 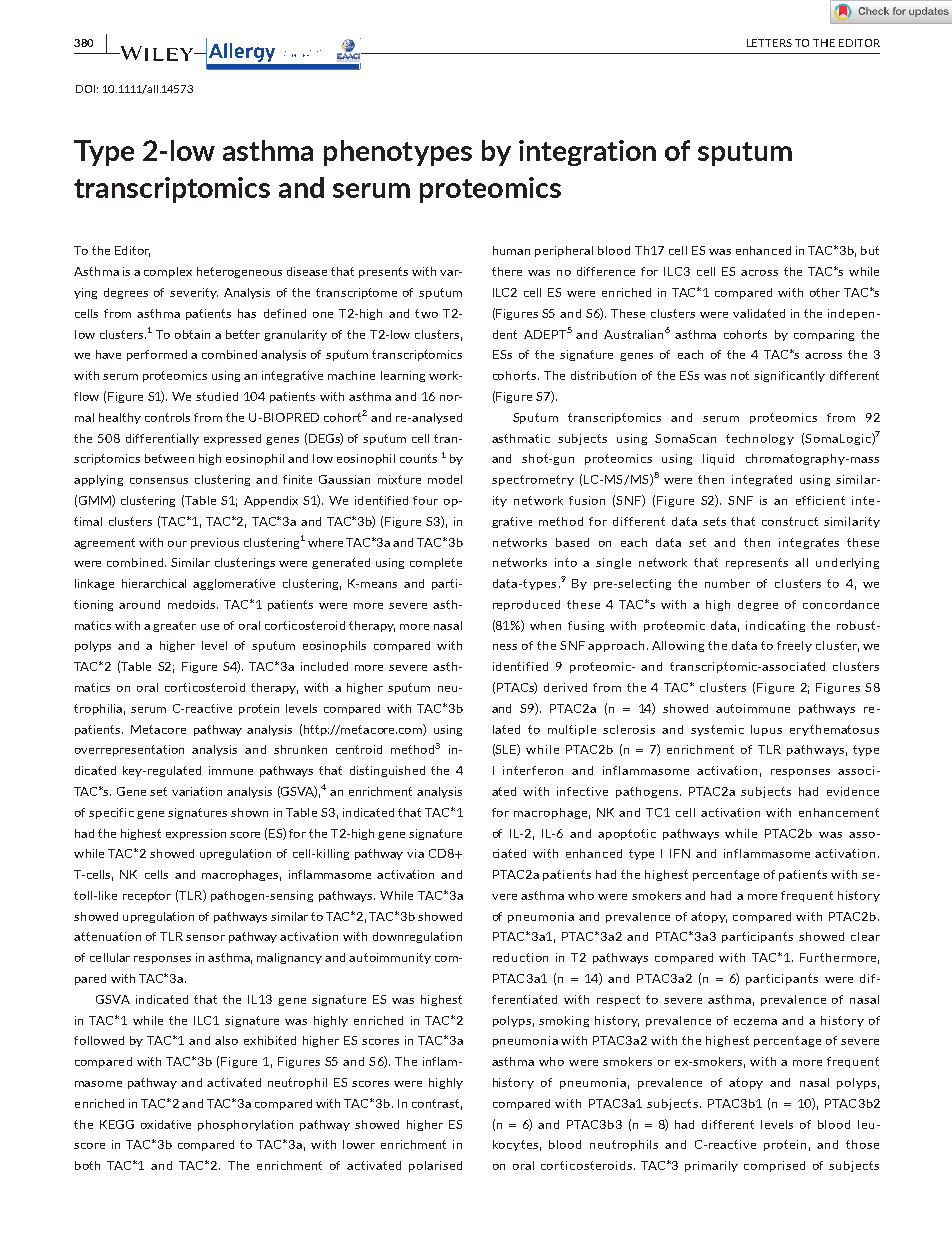 What do you see at coordinates (769, 43) in the screenshot?
I see `LETTERS` at bounding box center [769, 43].
